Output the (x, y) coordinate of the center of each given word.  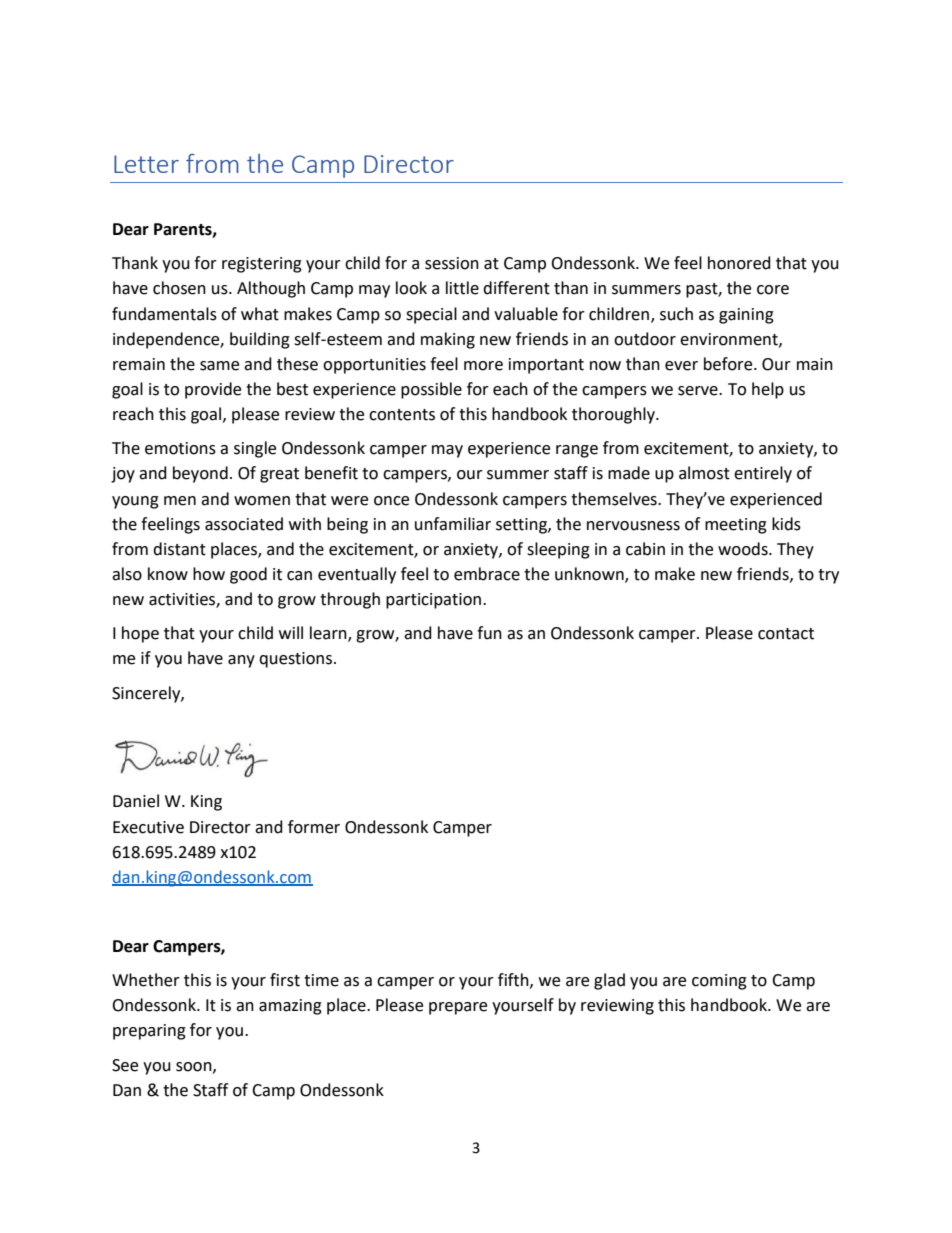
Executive (148, 827)
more (483, 366)
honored (739, 263)
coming (719, 982)
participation (433, 601)
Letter (146, 164)
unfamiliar (453, 524)
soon (195, 1067)
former (314, 827)
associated (244, 524)
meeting (736, 526)
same (219, 366)
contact (786, 634)
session (452, 263)
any (241, 661)
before (729, 364)
